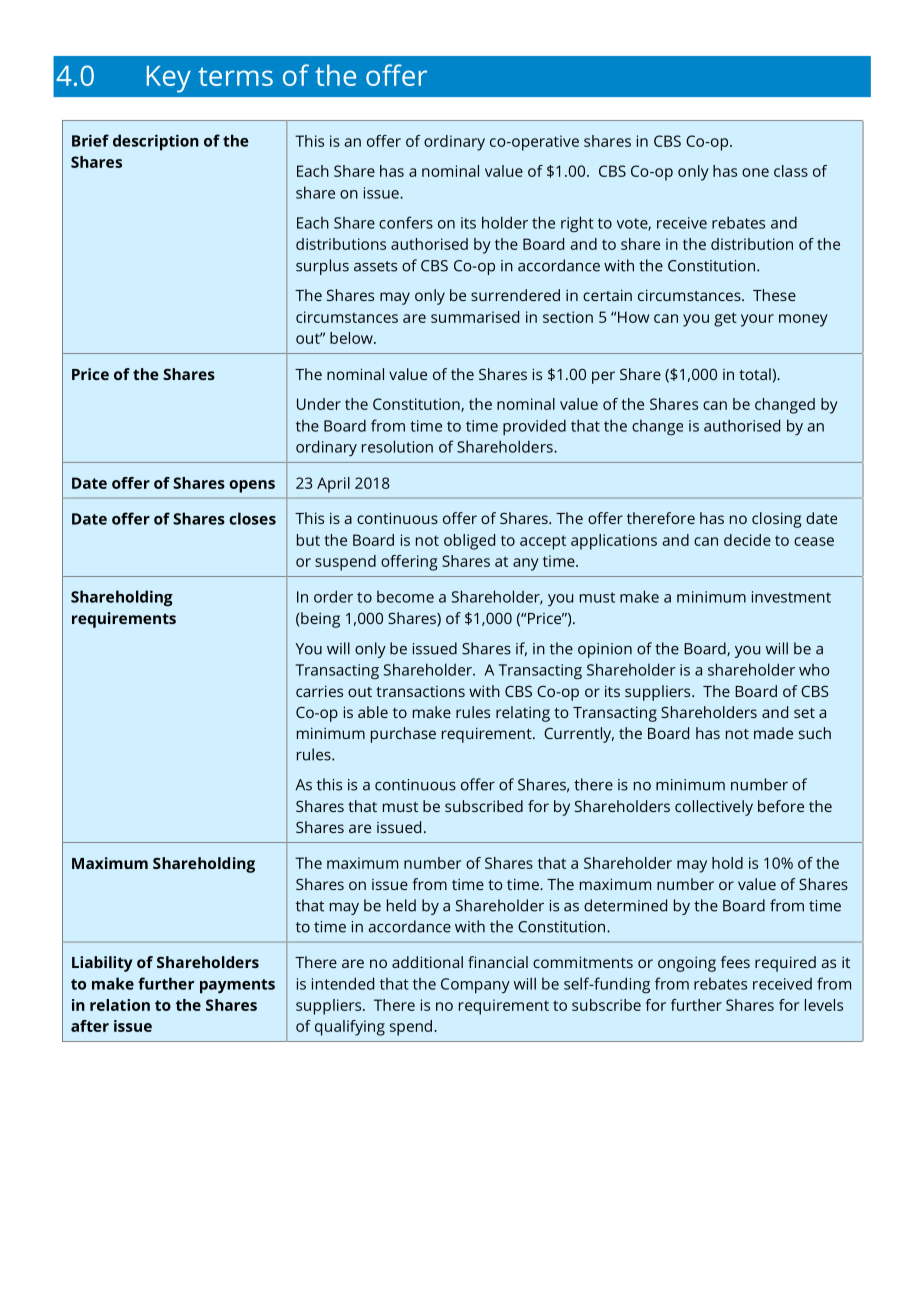 This page has height=1308, width=924. I want to click on closes, so click(252, 518).
